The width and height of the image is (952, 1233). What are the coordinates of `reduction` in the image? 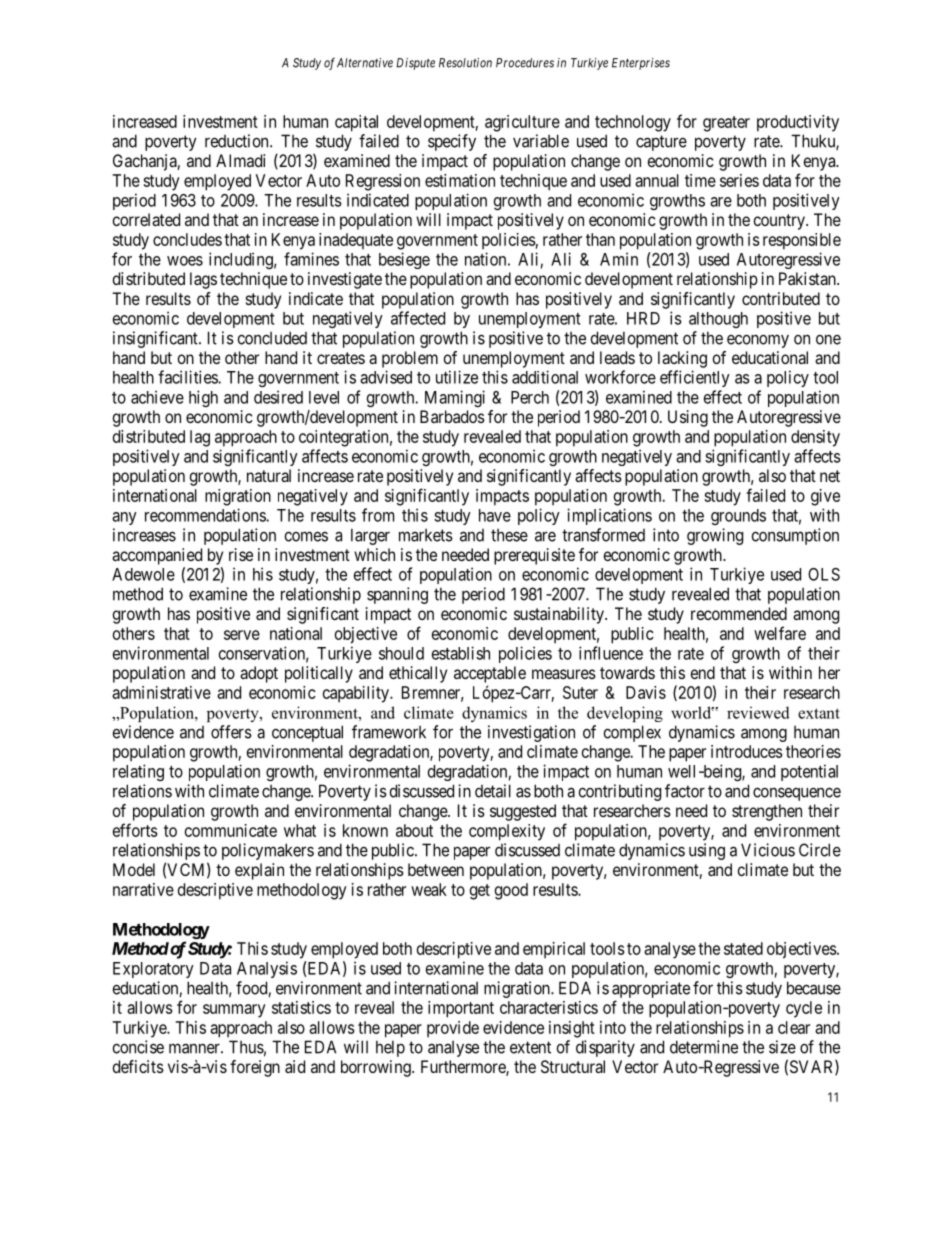 It's located at (238, 141).
